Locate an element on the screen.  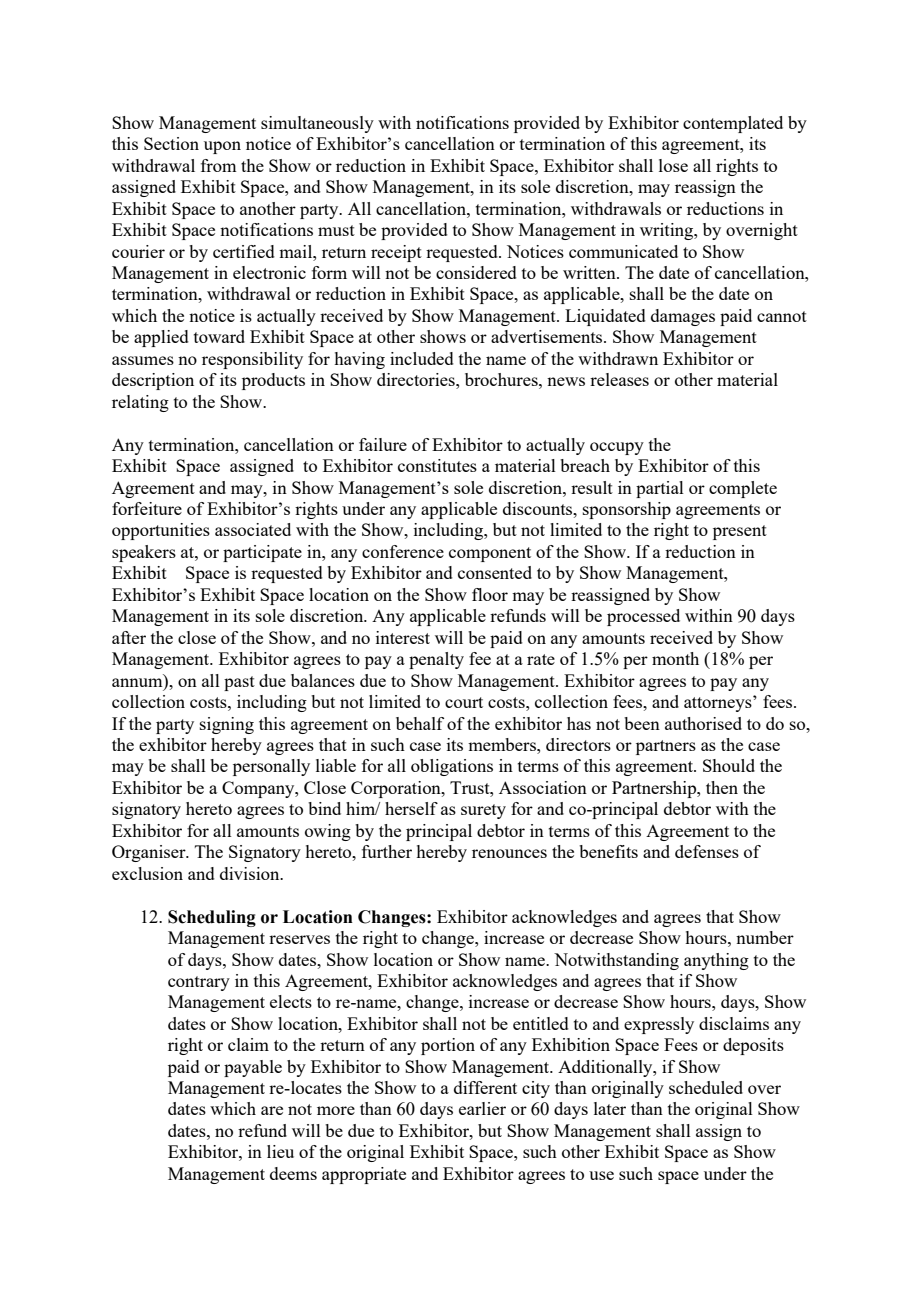
past is located at coordinates (239, 683).
